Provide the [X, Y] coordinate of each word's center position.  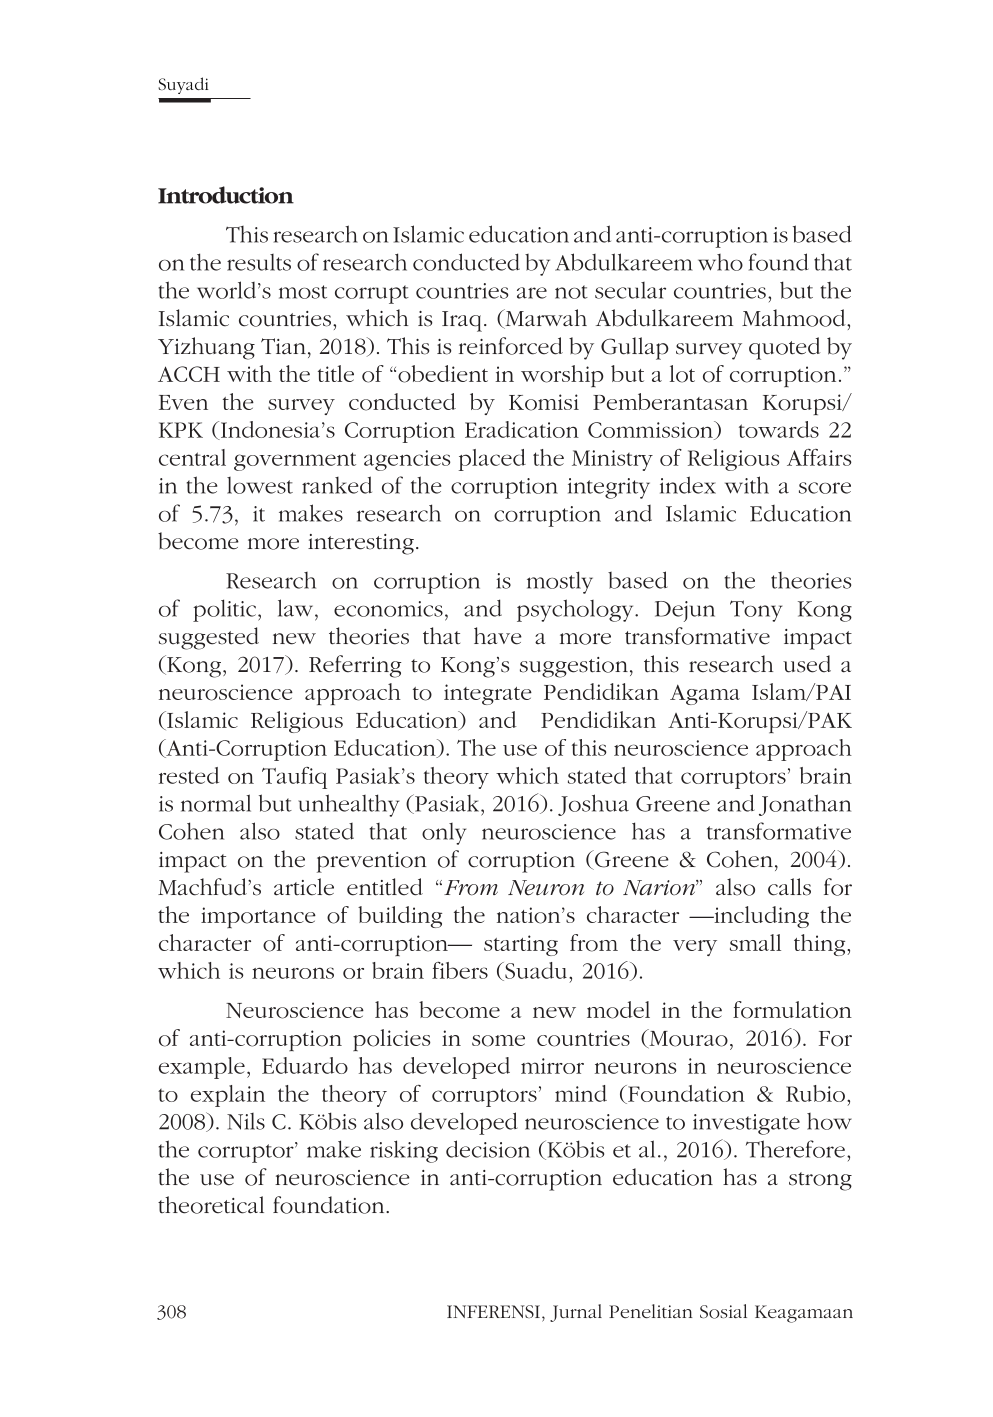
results [259, 262]
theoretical [211, 1205]
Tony [756, 611]
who [720, 262]
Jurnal [576, 1313]
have [498, 636]
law [297, 608]
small [755, 942]
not [571, 292]
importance [258, 917]
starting [521, 945]
